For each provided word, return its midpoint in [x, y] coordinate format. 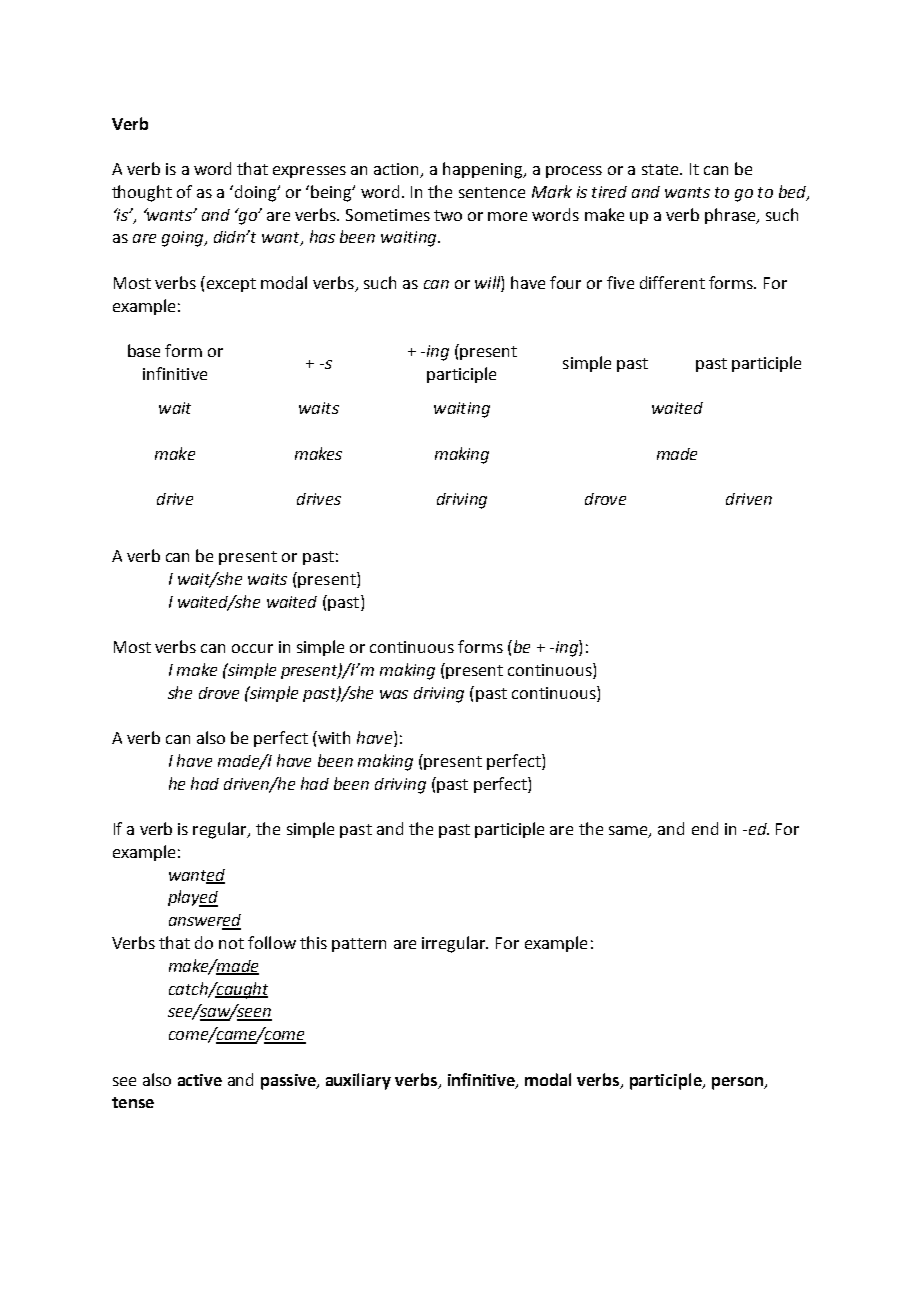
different [672, 282]
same [629, 832]
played [193, 898]
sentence [492, 192]
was [394, 694]
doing [257, 193]
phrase [731, 216]
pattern [359, 945]
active [200, 1080]
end [705, 828]
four [565, 282]
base [144, 350]
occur [252, 648]
